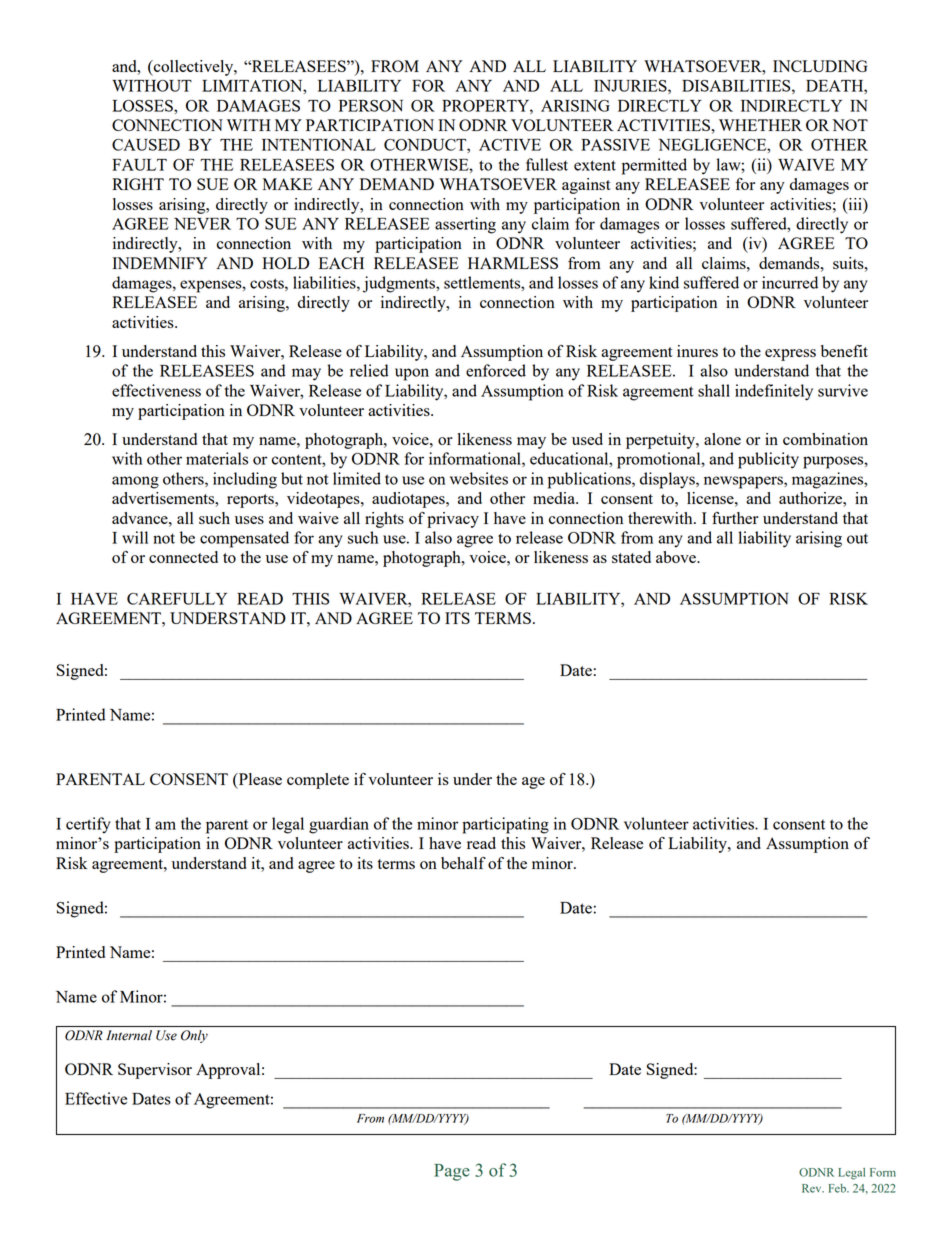 The height and width of the screenshot is (1233, 952). I want to click on FAULT, so click(139, 165).
